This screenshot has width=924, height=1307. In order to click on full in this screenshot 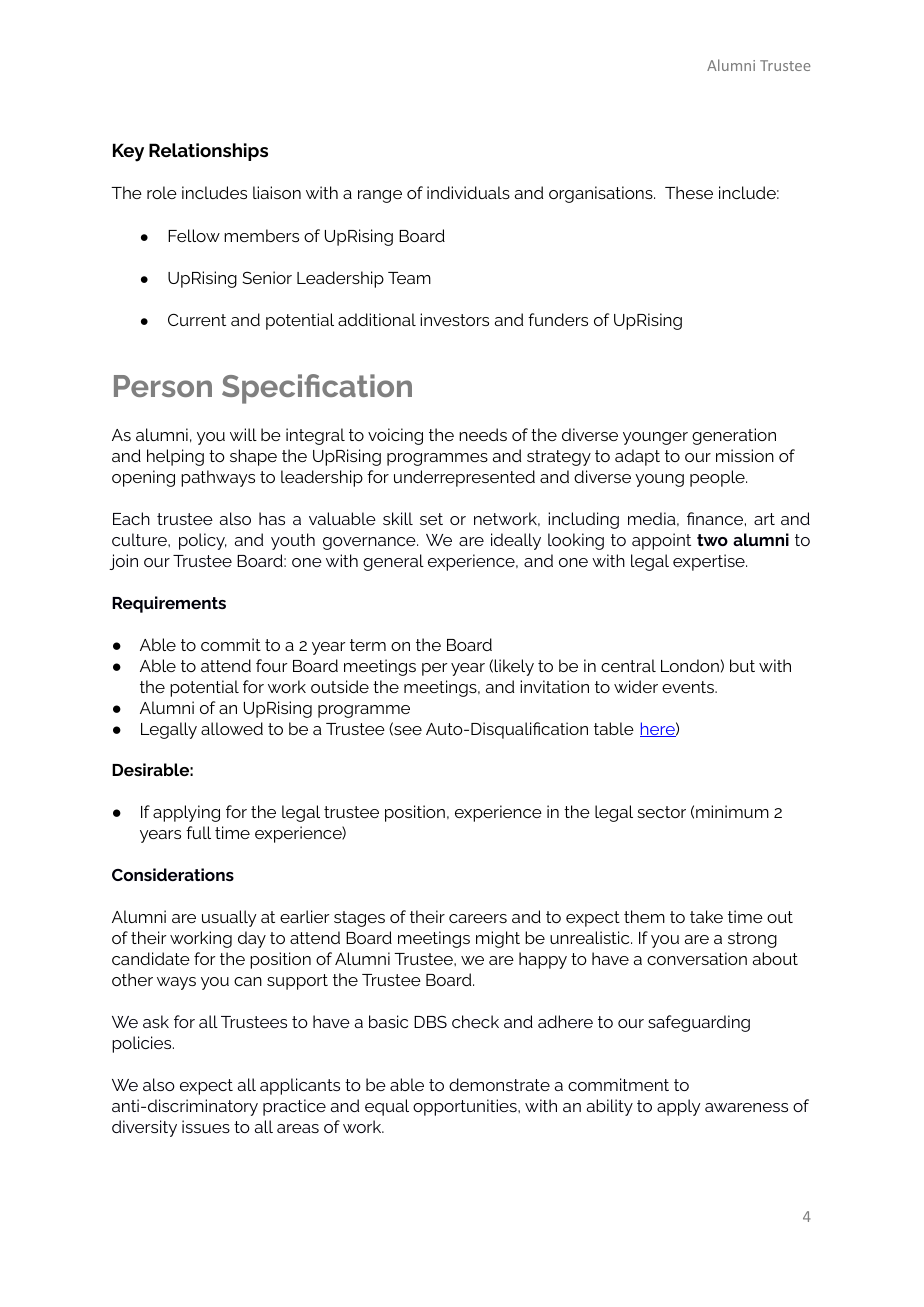, I will do `click(198, 832)`.
